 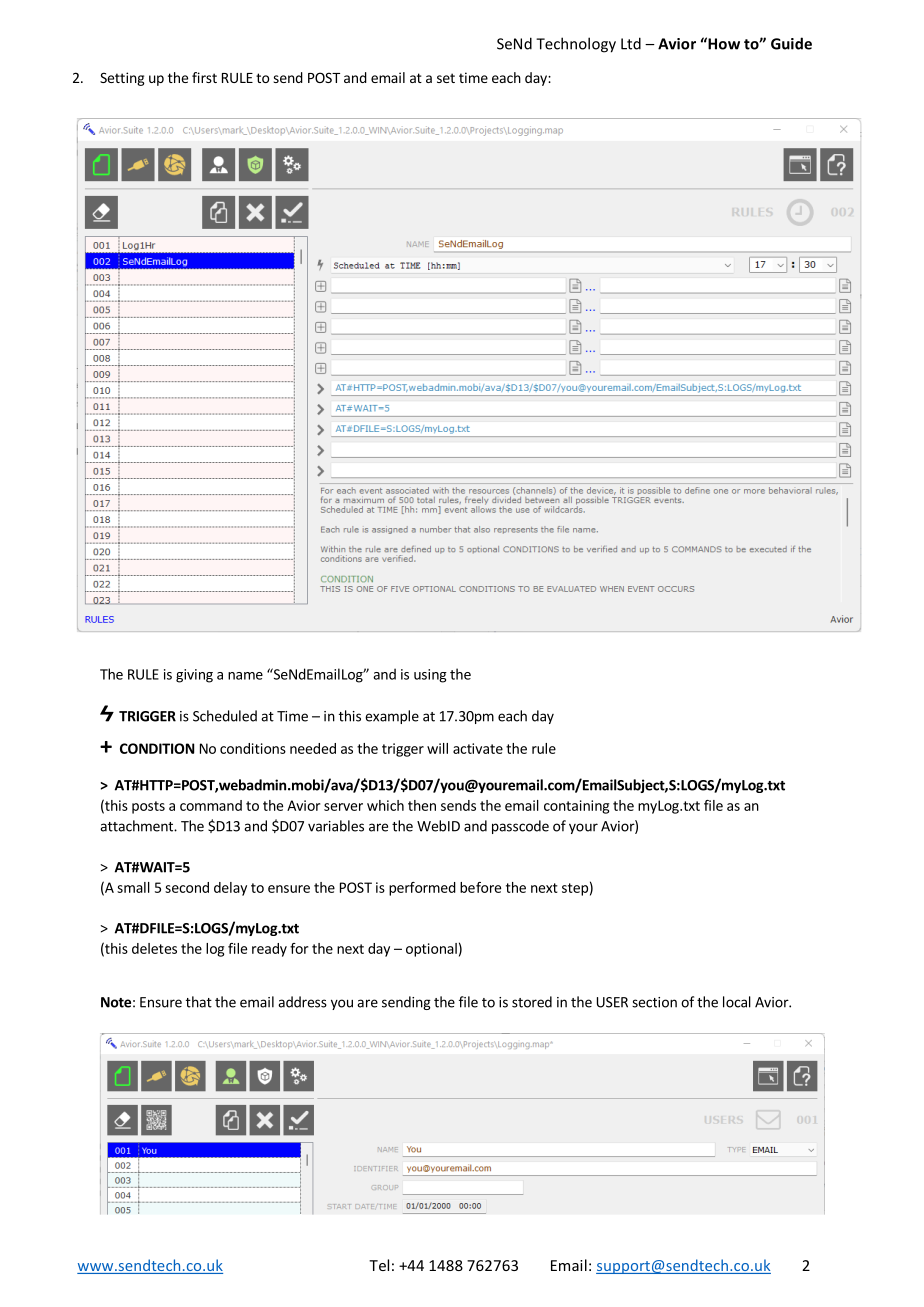 I want to click on activate, so click(x=478, y=748).
